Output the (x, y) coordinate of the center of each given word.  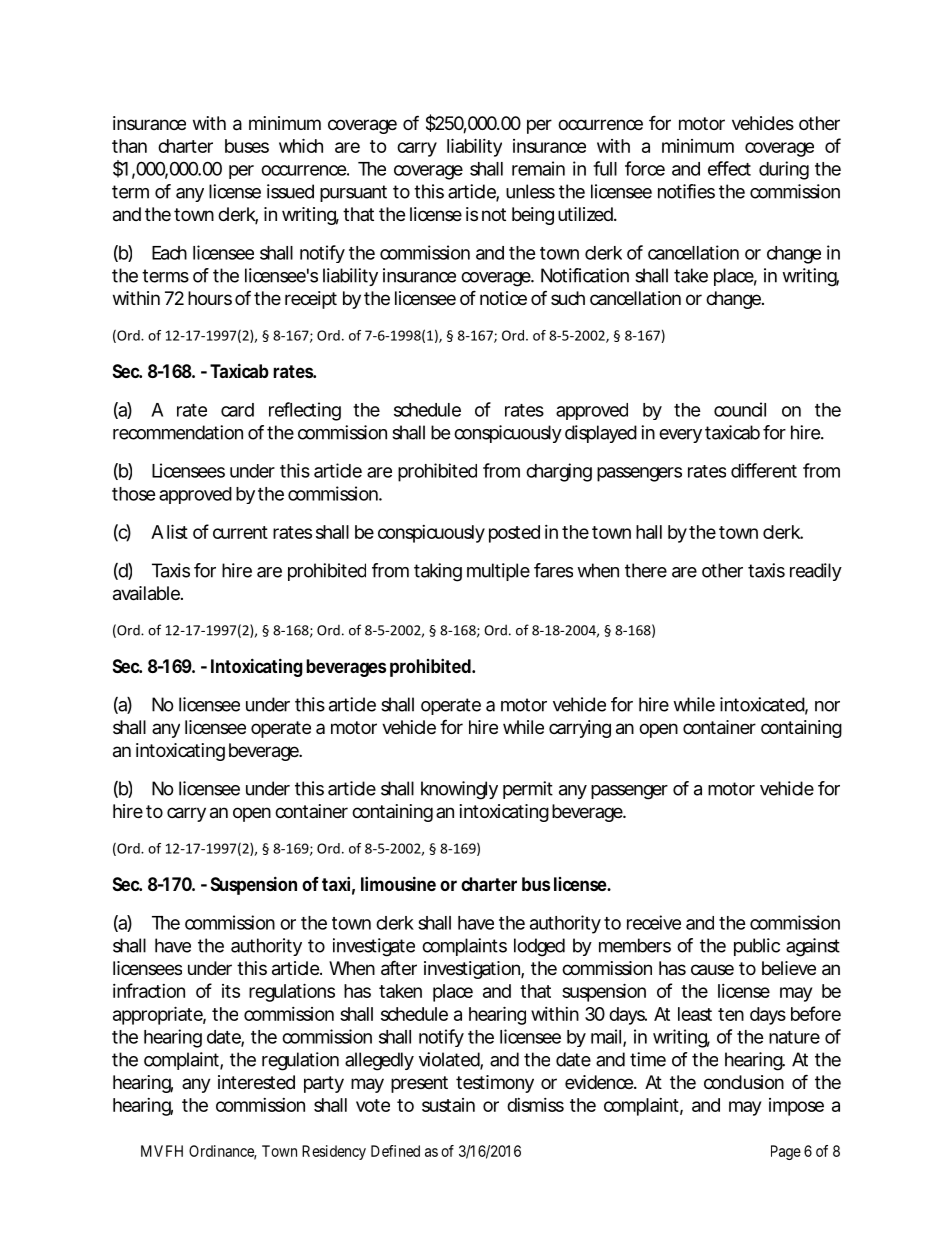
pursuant (353, 193)
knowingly (459, 790)
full (605, 168)
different (764, 470)
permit (528, 790)
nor (827, 706)
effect (729, 168)
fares (553, 570)
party (324, 1084)
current (240, 532)
